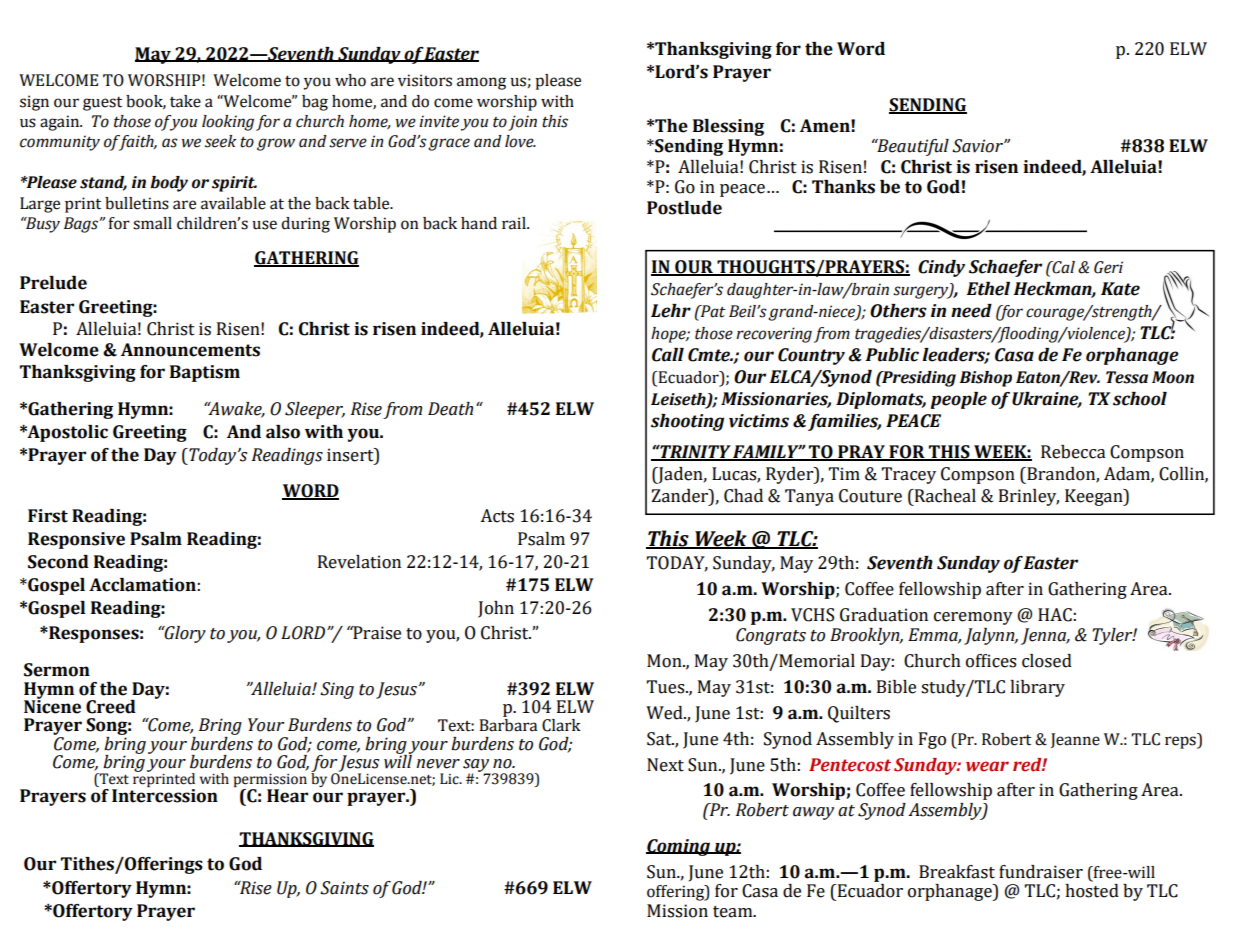  I want to click on Zander, so click(681, 496).
